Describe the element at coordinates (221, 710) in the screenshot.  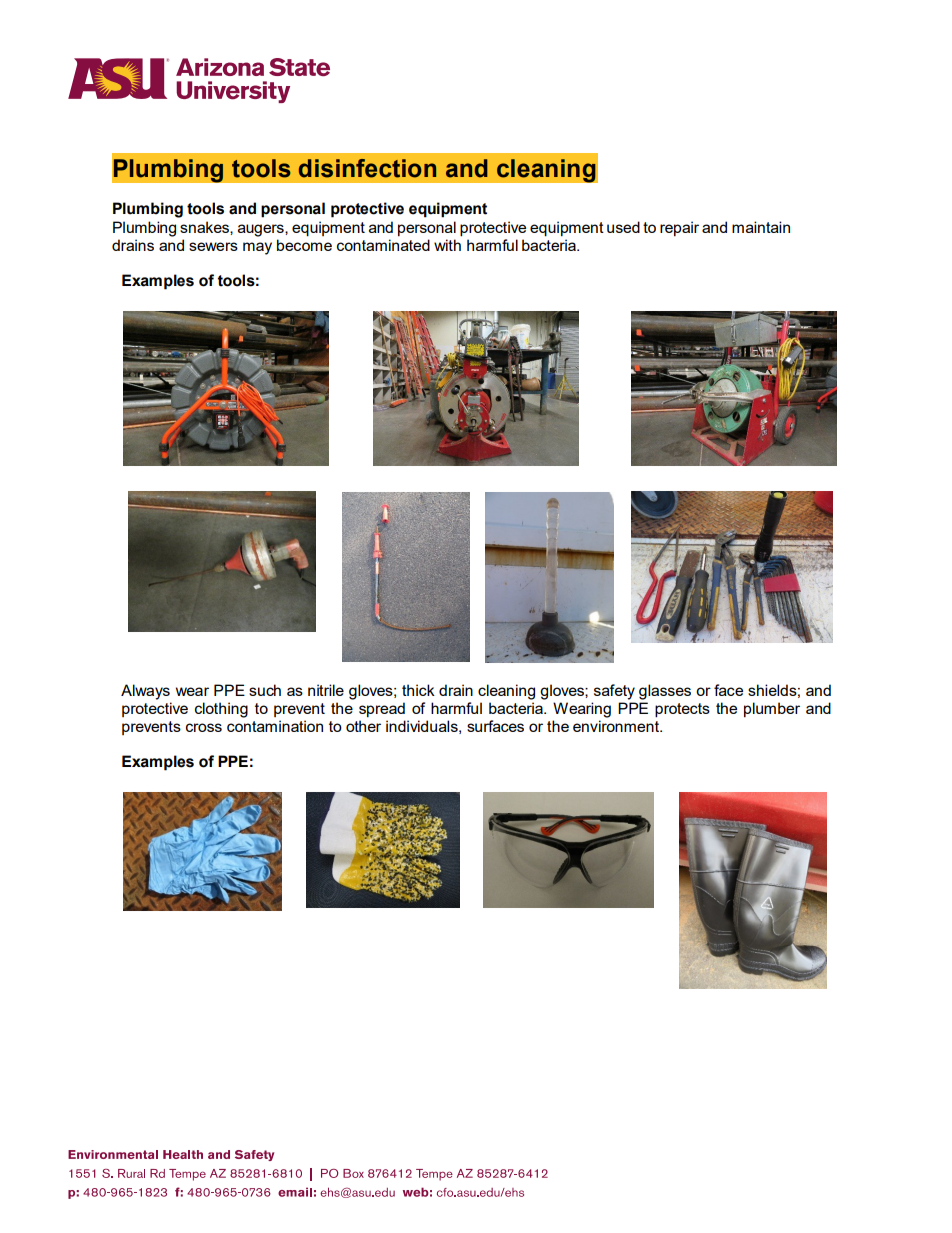
I see `clothing` at that location.
